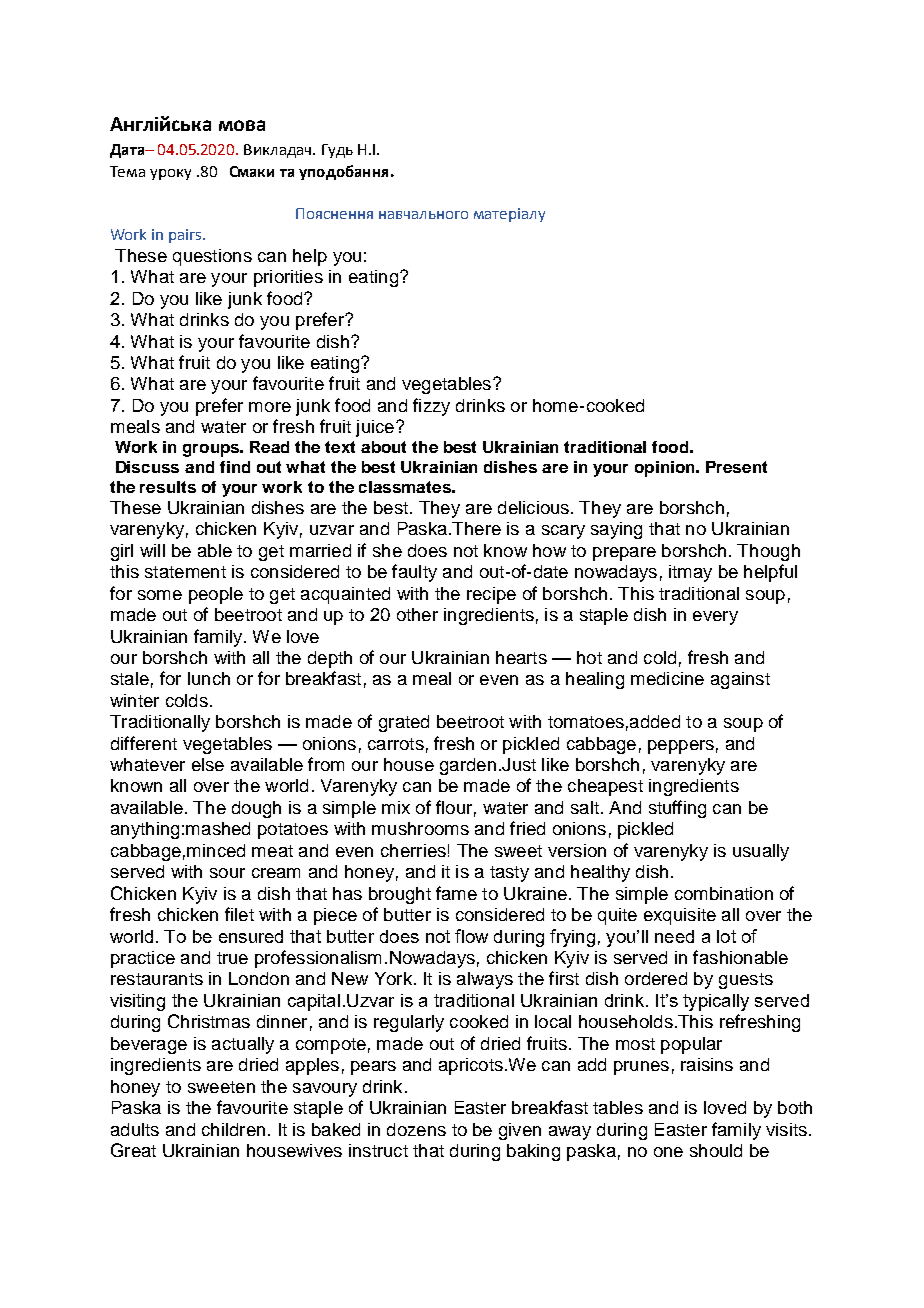 This document has width=924, height=1308. What do you see at coordinates (288, 278) in the document?
I see `priorities` at bounding box center [288, 278].
